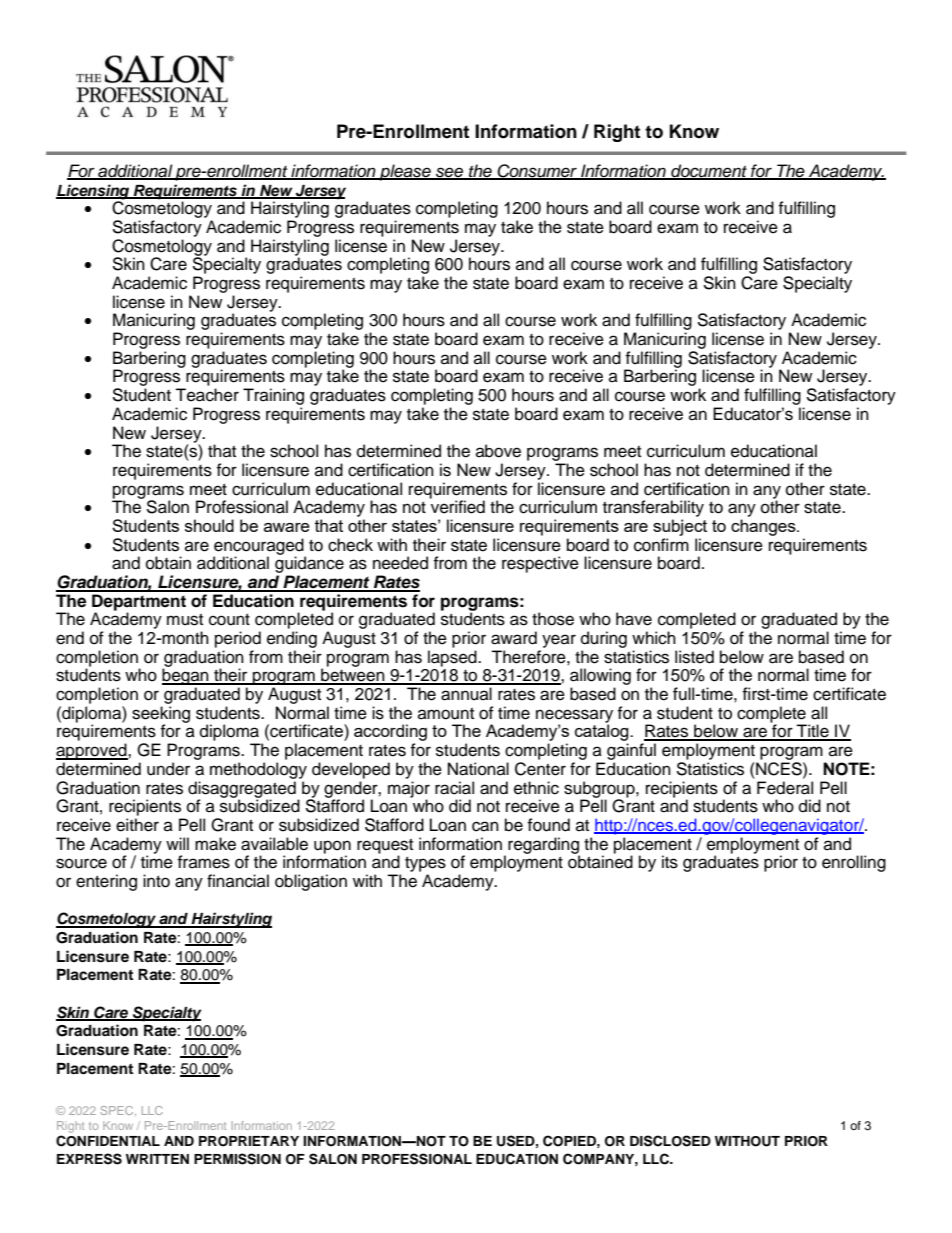 This screenshot has width=952, height=1233. Describe the element at coordinates (498, 451) in the screenshot. I see `above` at that location.
